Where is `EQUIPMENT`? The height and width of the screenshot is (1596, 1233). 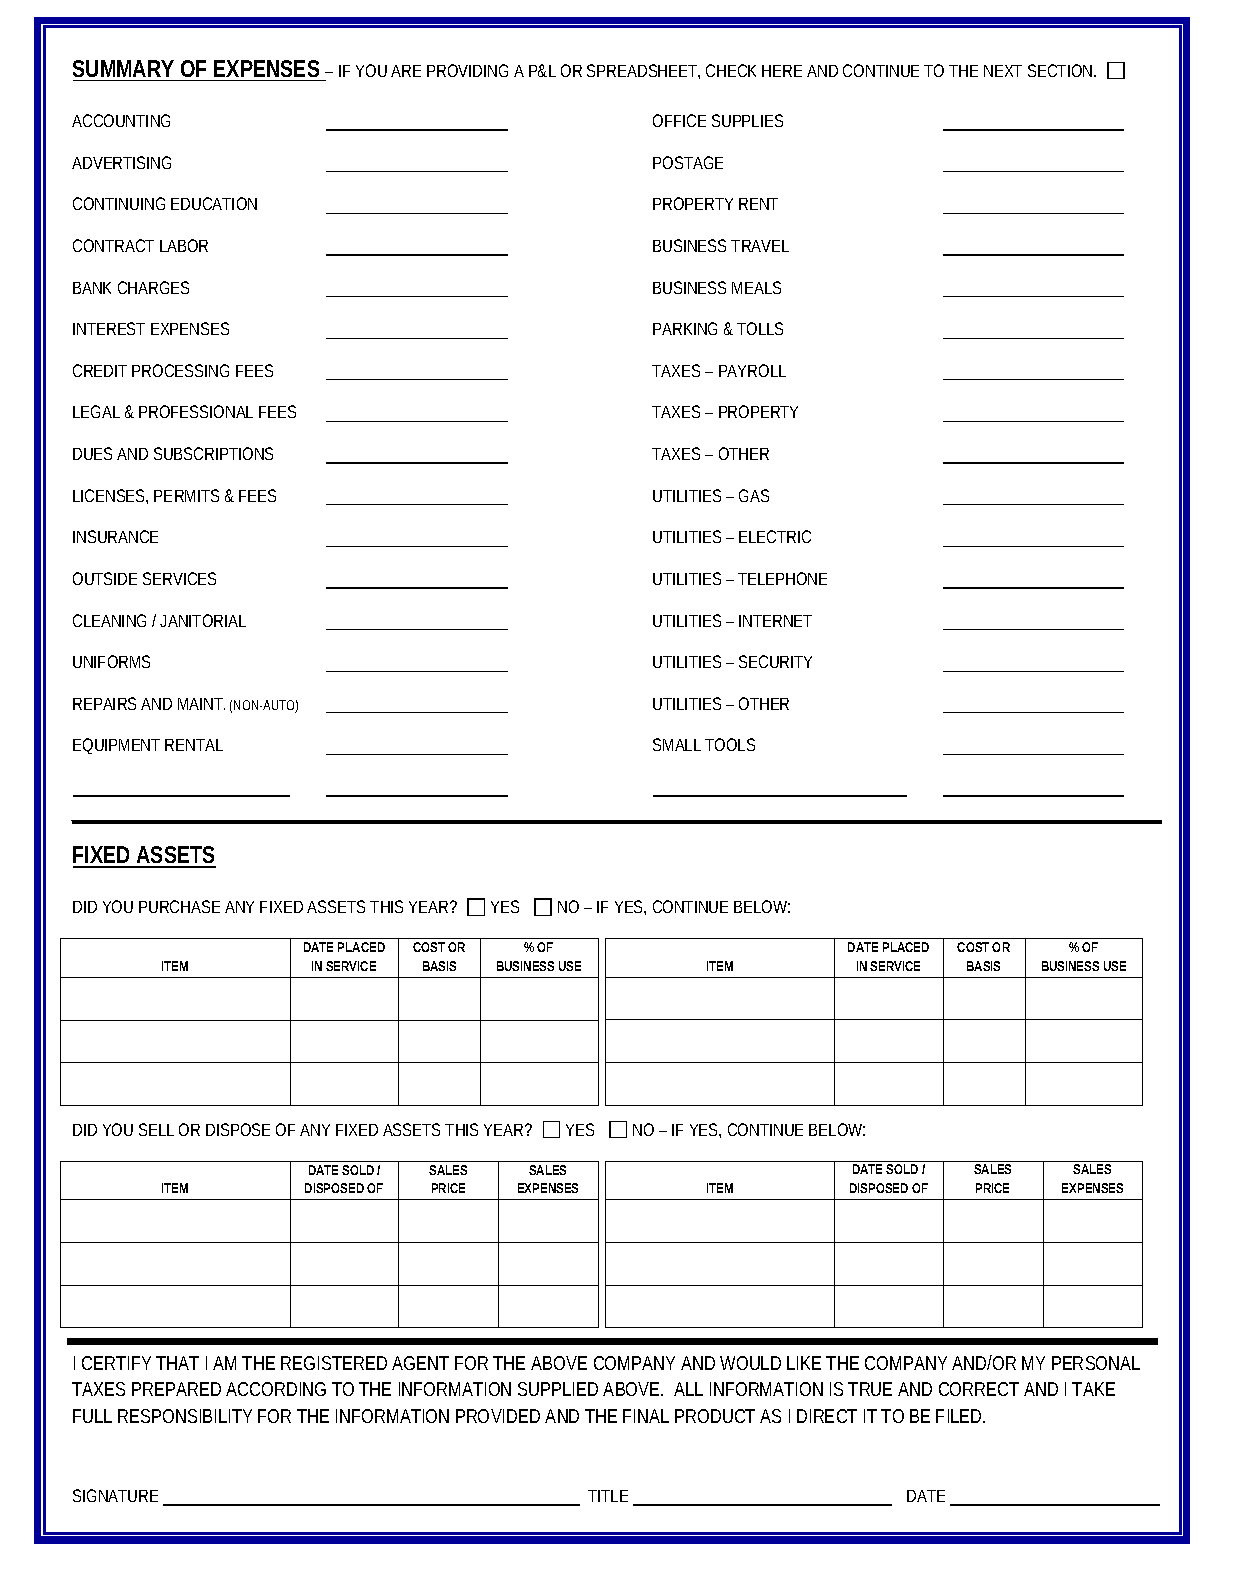
EQUIPMENT is located at coordinates (116, 746).
